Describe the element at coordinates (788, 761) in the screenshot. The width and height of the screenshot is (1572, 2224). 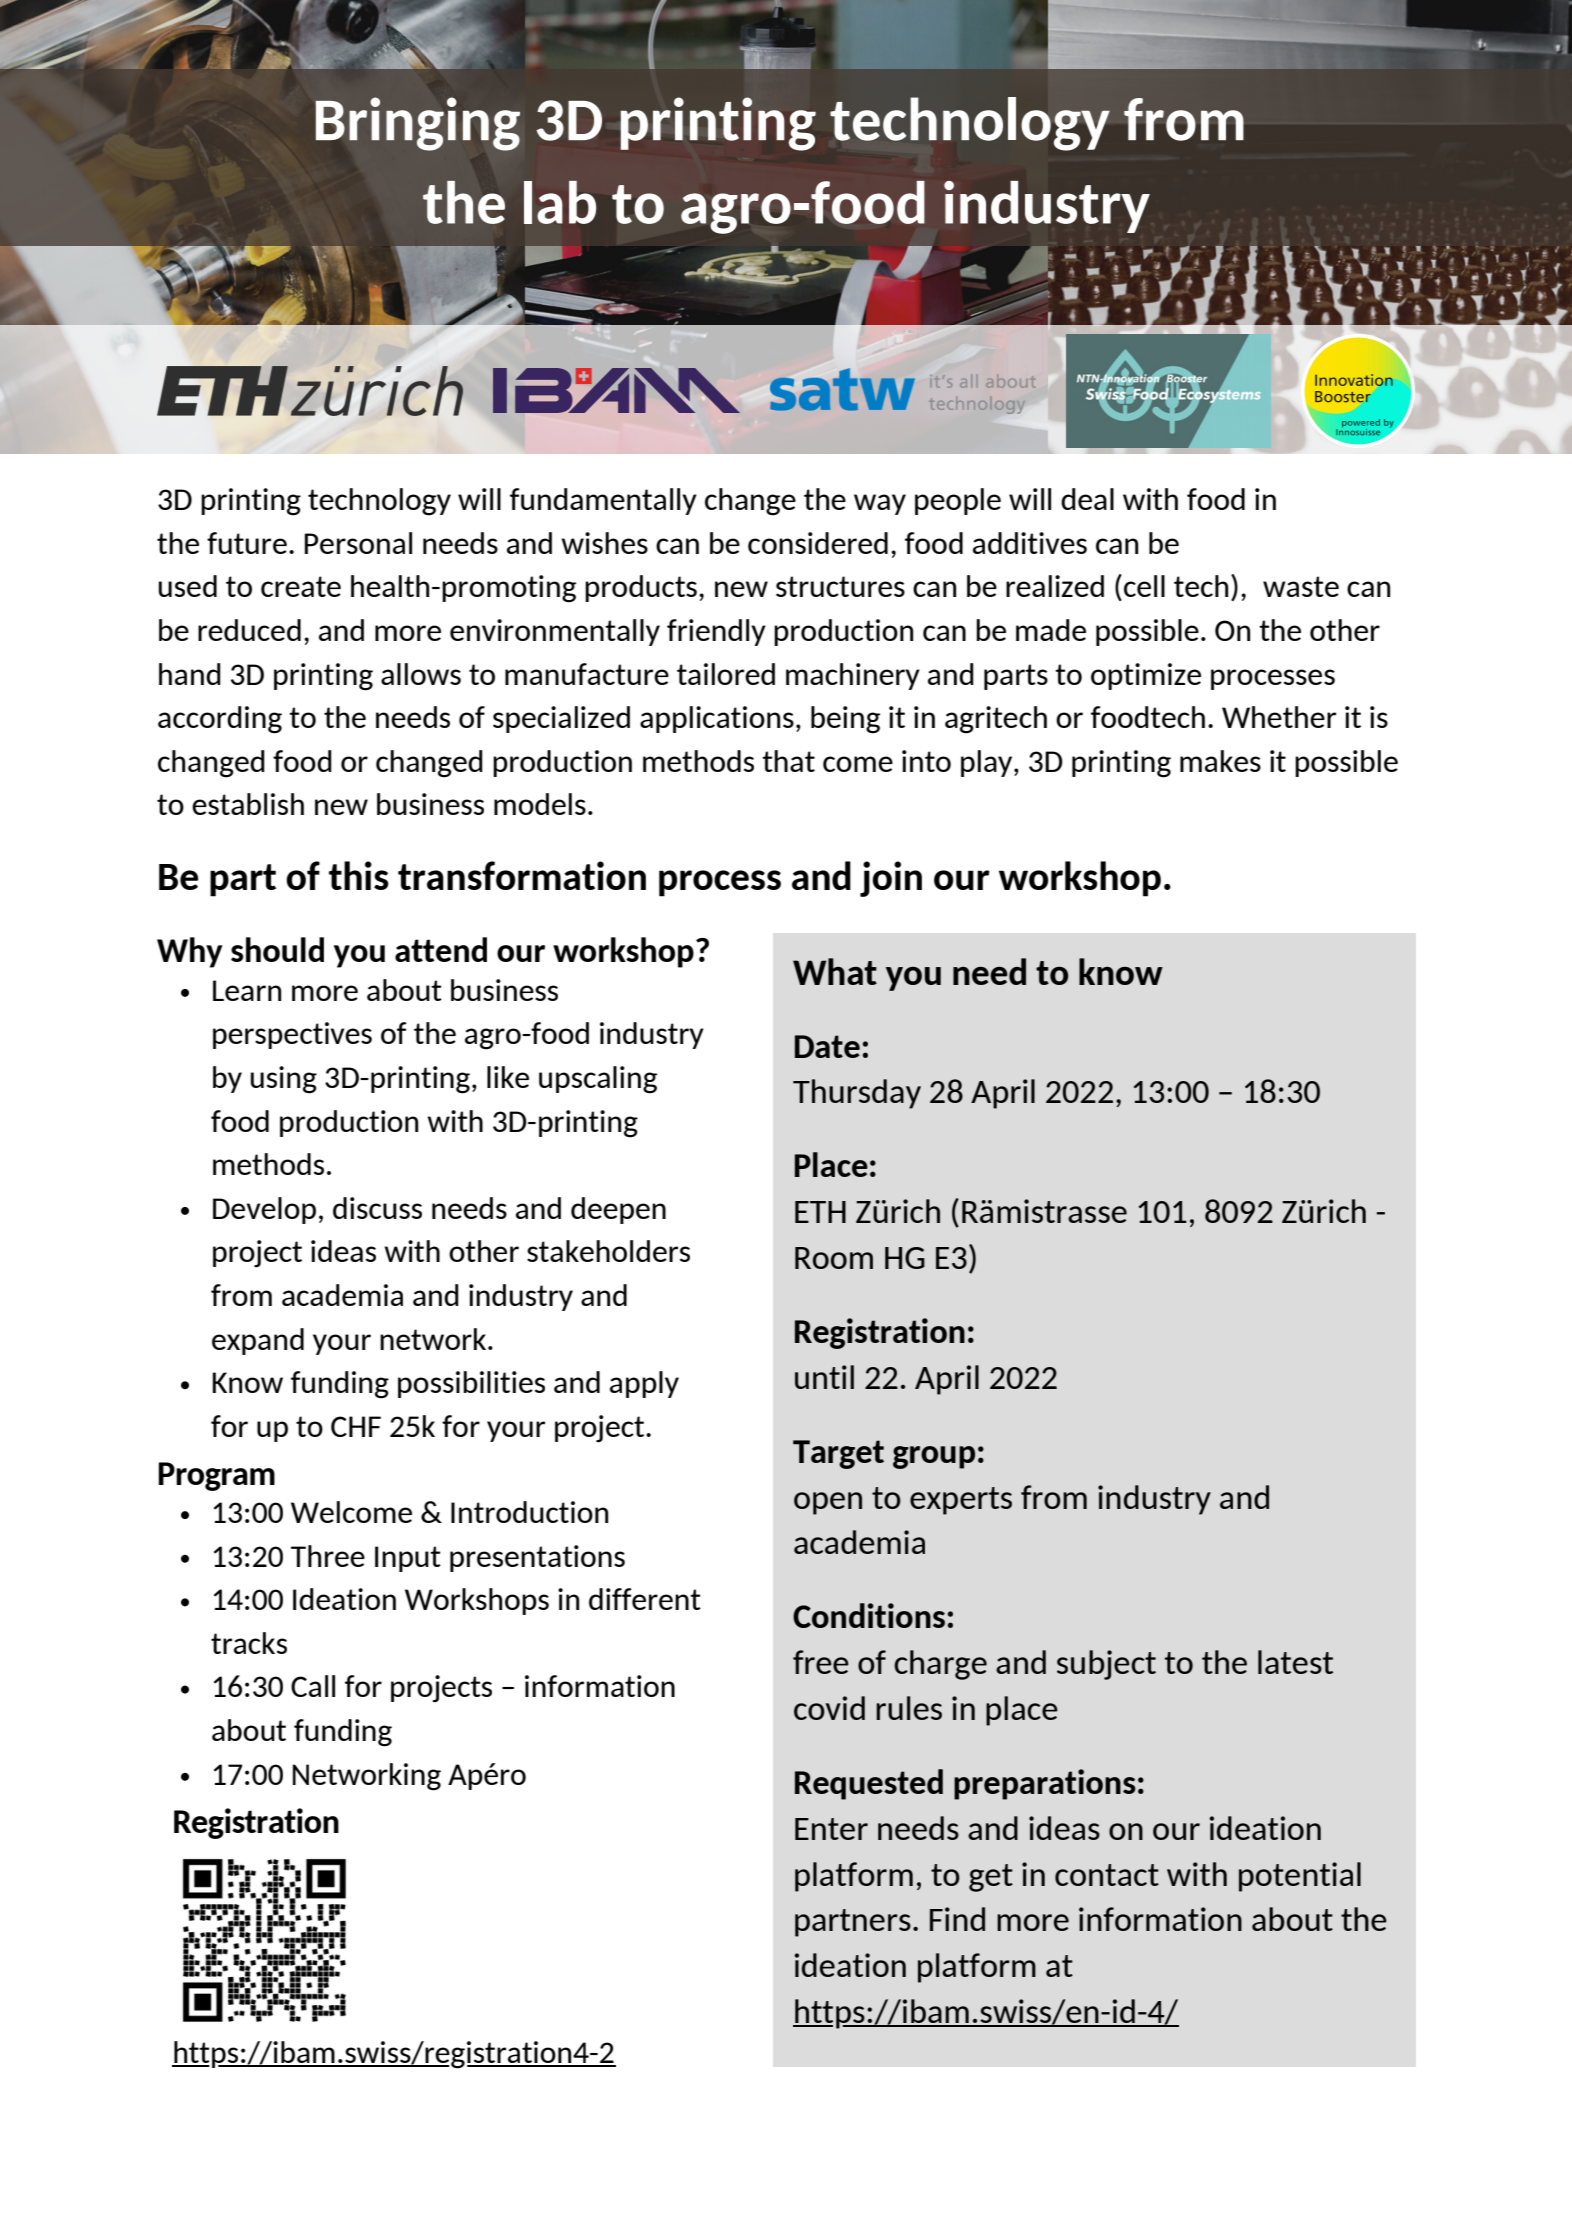
I see `that` at that location.
